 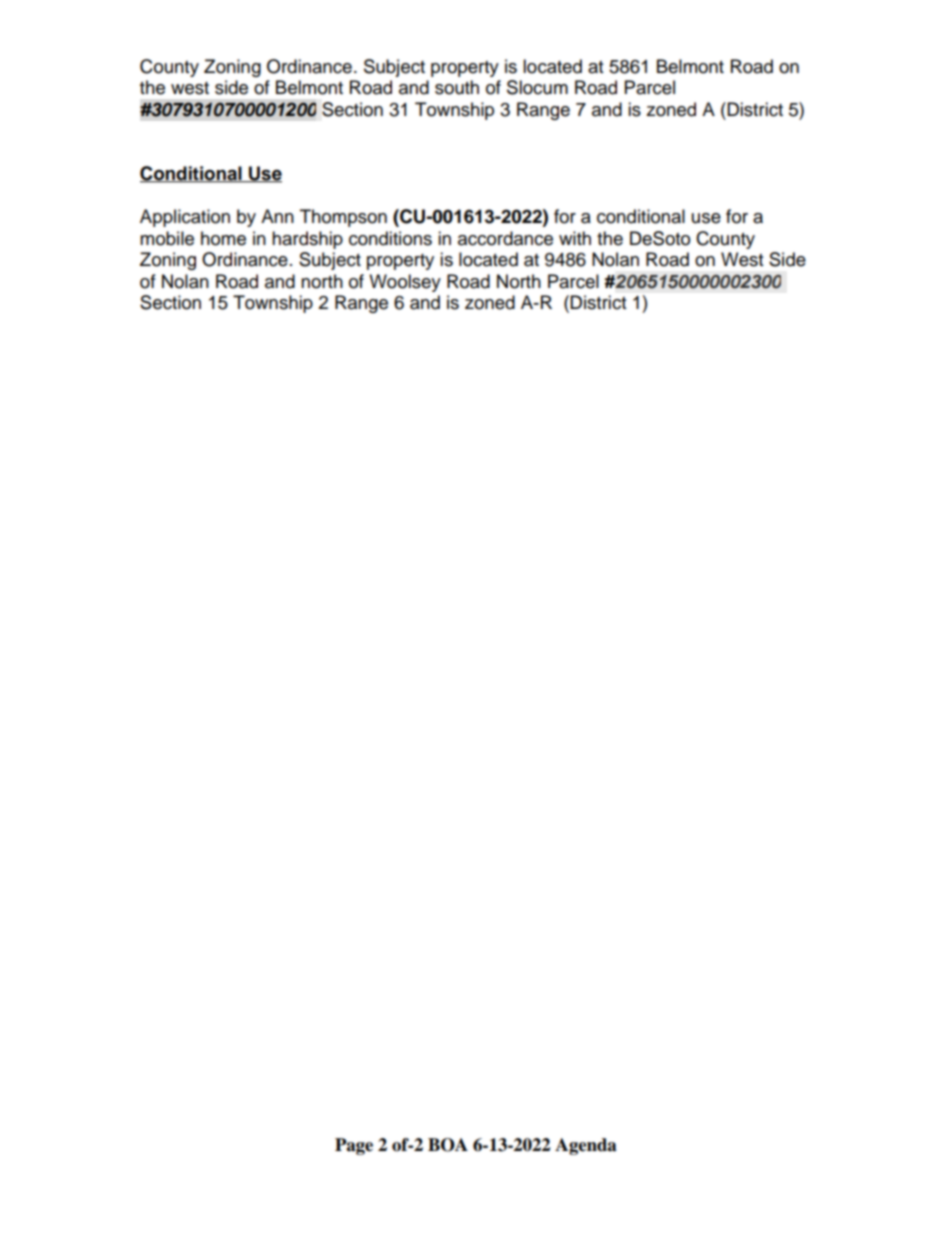 I want to click on Page, so click(x=354, y=1146).
